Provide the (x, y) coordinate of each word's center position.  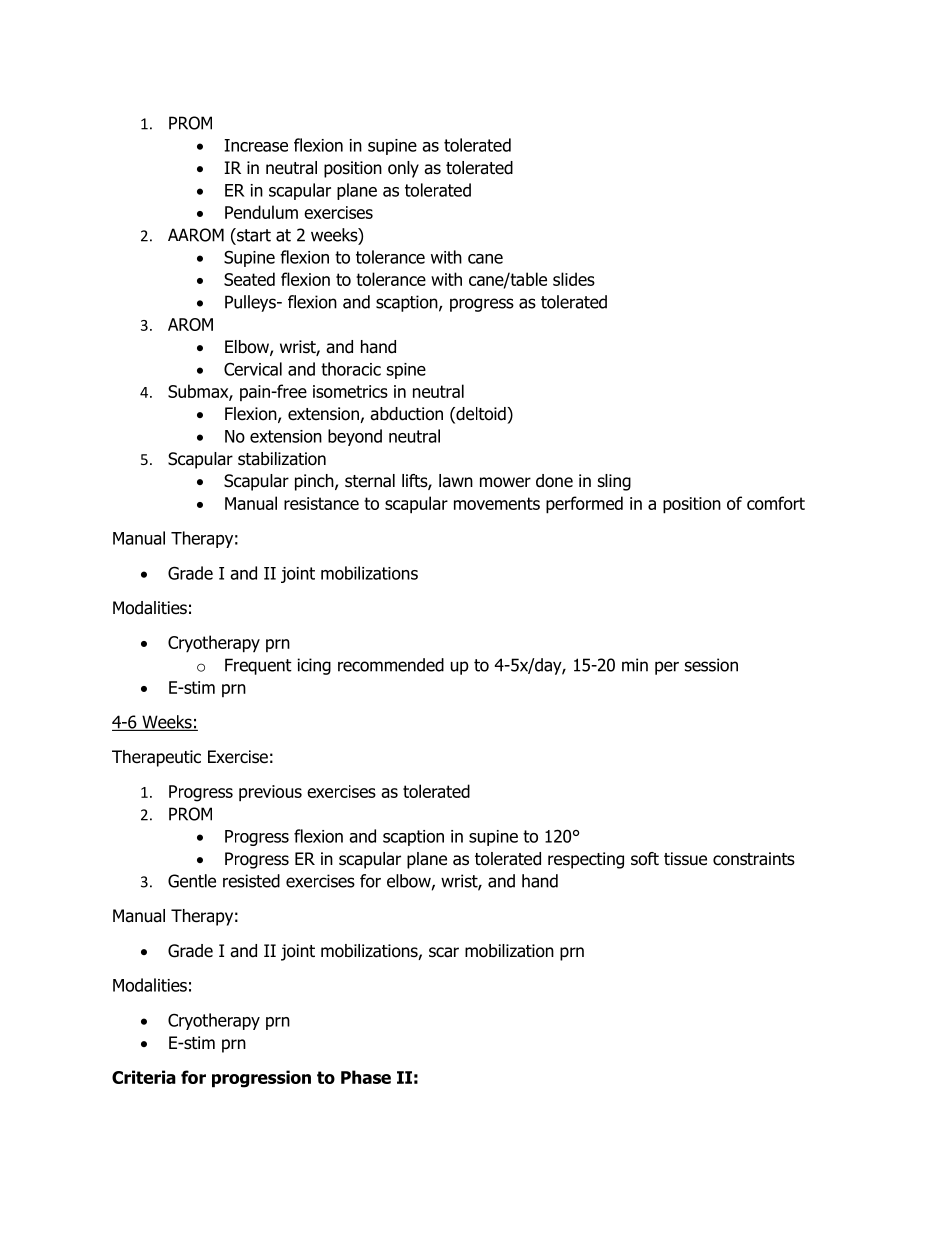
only (403, 169)
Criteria (144, 1077)
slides (574, 279)
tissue (685, 859)
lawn (456, 481)
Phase (366, 1077)
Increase (256, 145)
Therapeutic (156, 758)
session (711, 665)
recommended (391, 665)
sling (614, 482)
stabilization (282, 459)
